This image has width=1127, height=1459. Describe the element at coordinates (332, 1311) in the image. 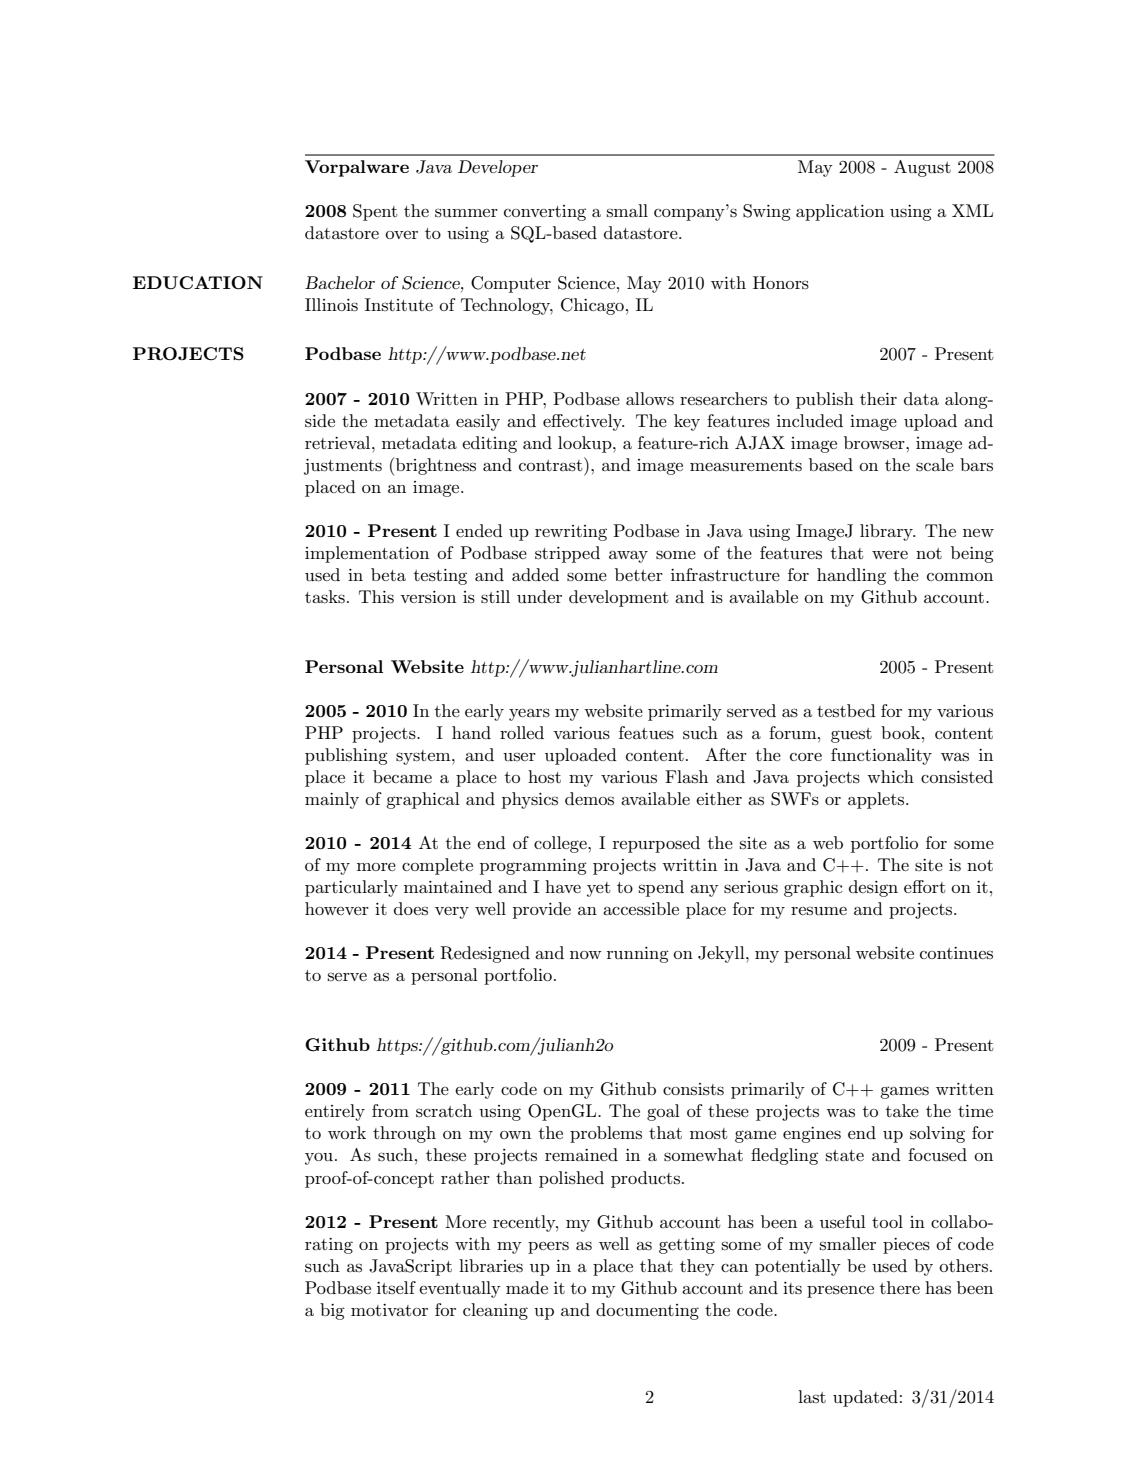

I see `big` at that location.
